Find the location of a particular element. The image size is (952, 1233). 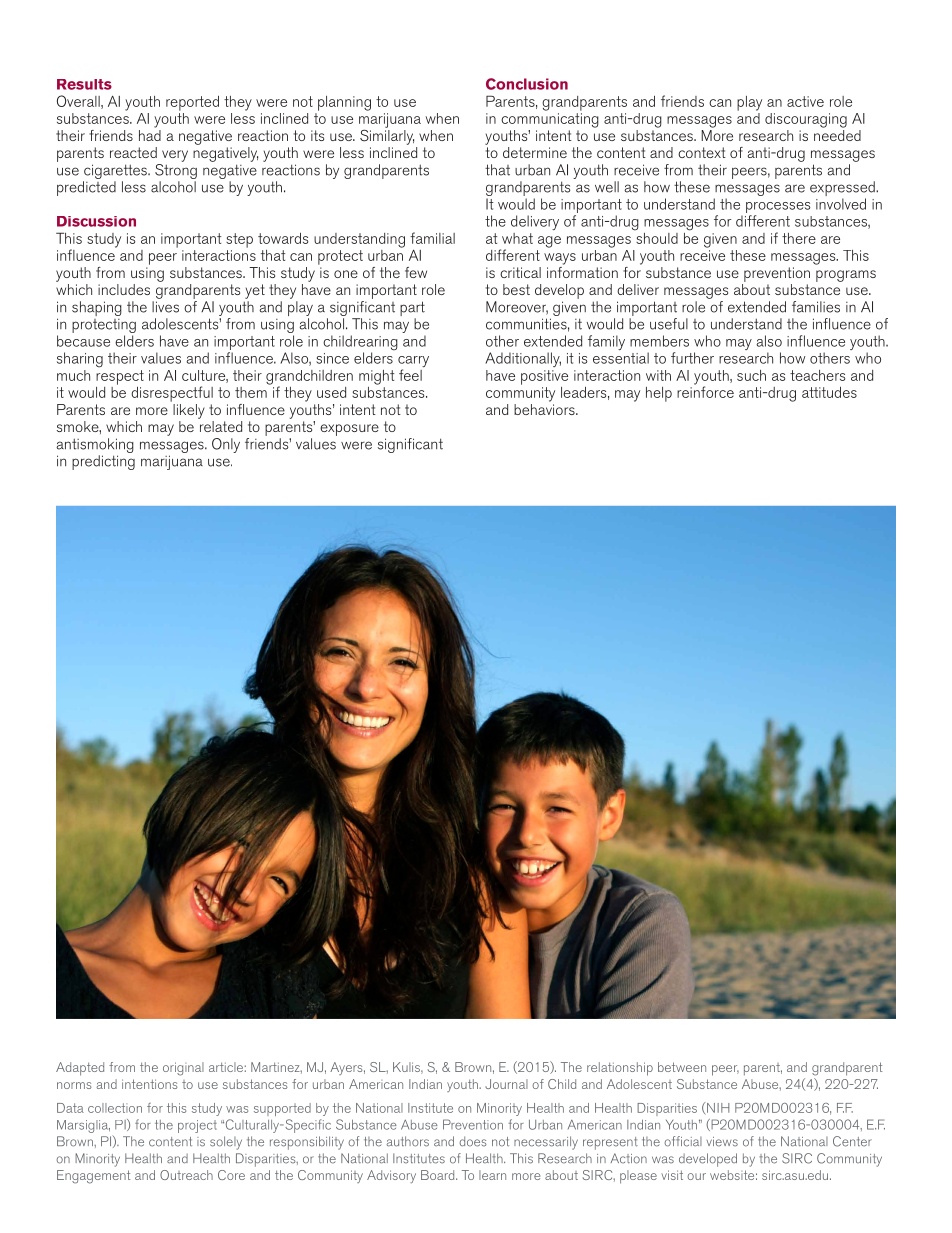

does is located at coordinates (473, 1141).
